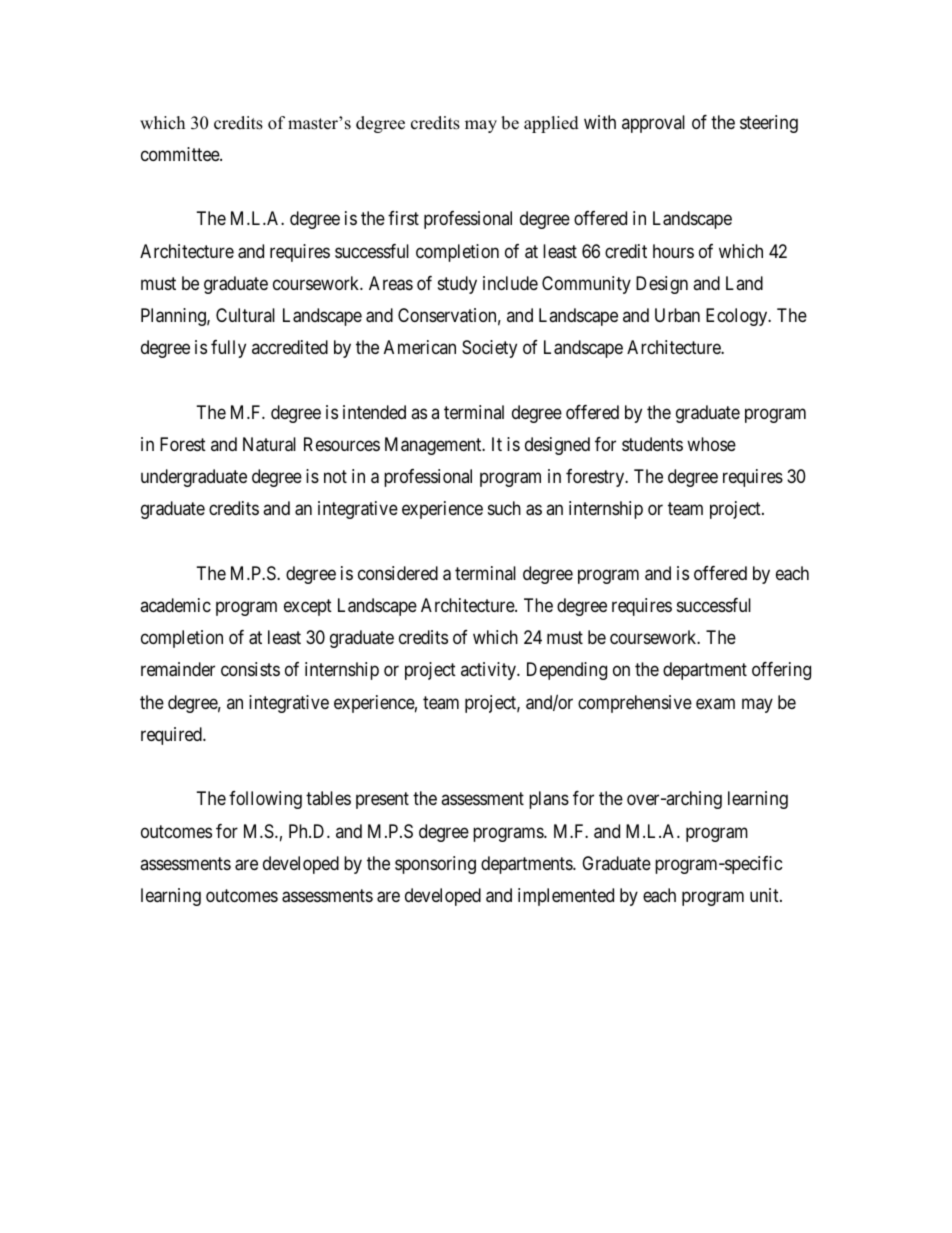  Describe the element at coordinates (711, 444) in the page. I see `whose` at that location.
